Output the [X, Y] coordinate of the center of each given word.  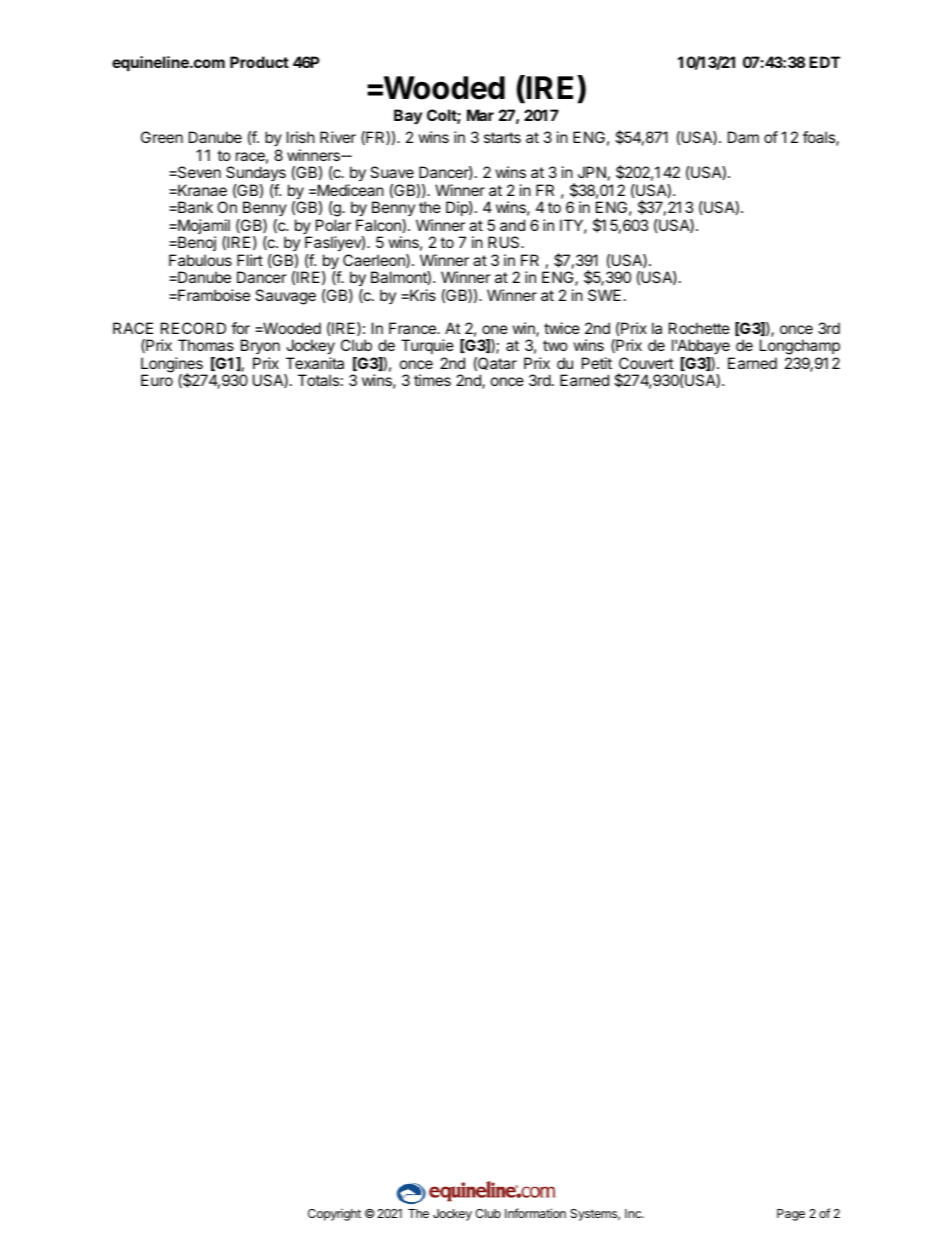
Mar [480, 115]
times [432, 380]
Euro [157, 380]
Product [259, 62]
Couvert [646, 363]
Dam [743, 137]
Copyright [334, 1215]
